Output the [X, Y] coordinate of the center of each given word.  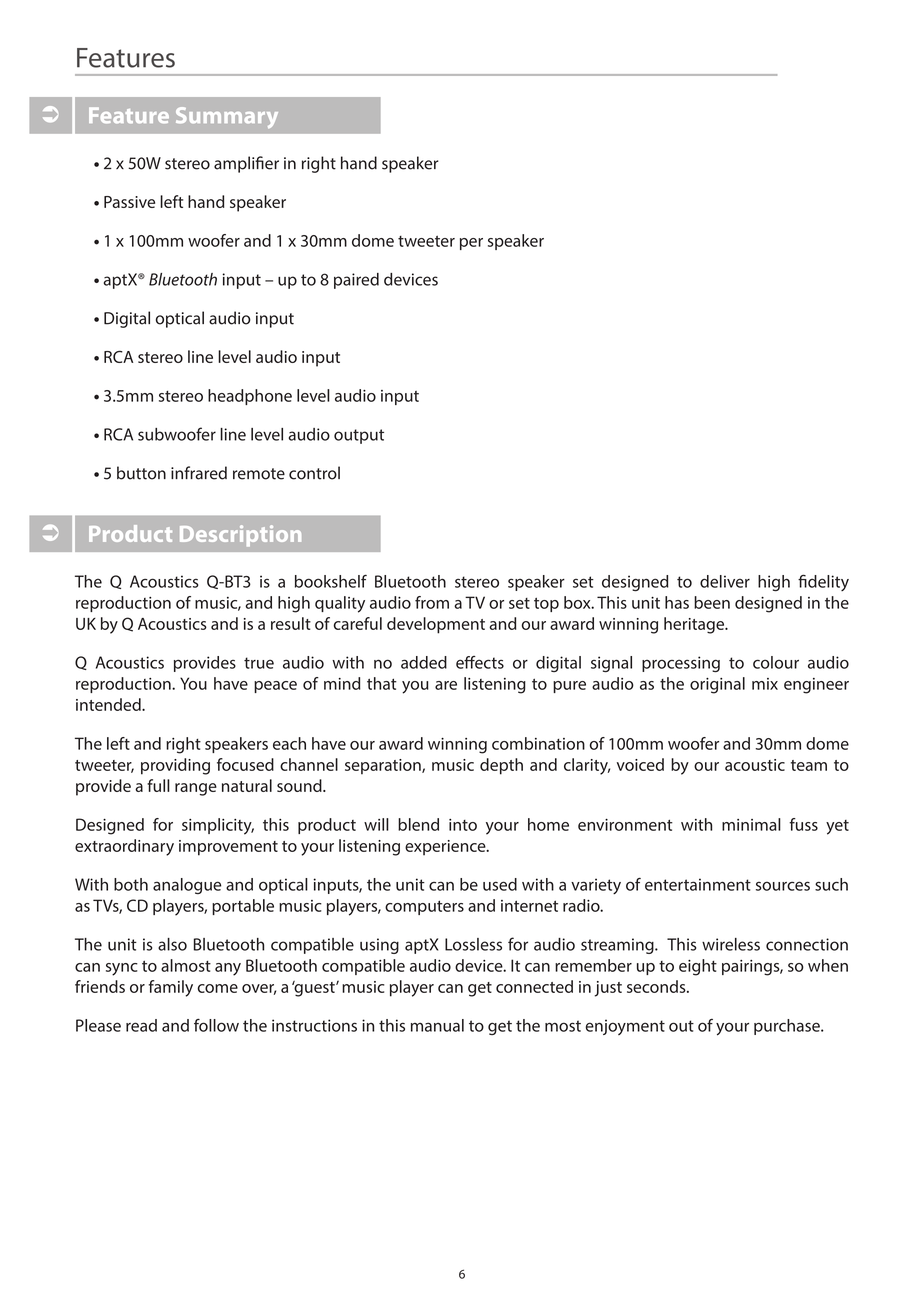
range [196, 789]
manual [437, 1025]
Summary [227, 117]
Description [240, 536]
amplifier [246, 164]
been [712, 602]
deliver [725, 581]
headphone [250, 397]
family [171, 988]
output [359, 436]
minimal [751, 824]
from [432, 602]
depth [501, 766]
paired [356, 281]
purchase [788, 1027]
